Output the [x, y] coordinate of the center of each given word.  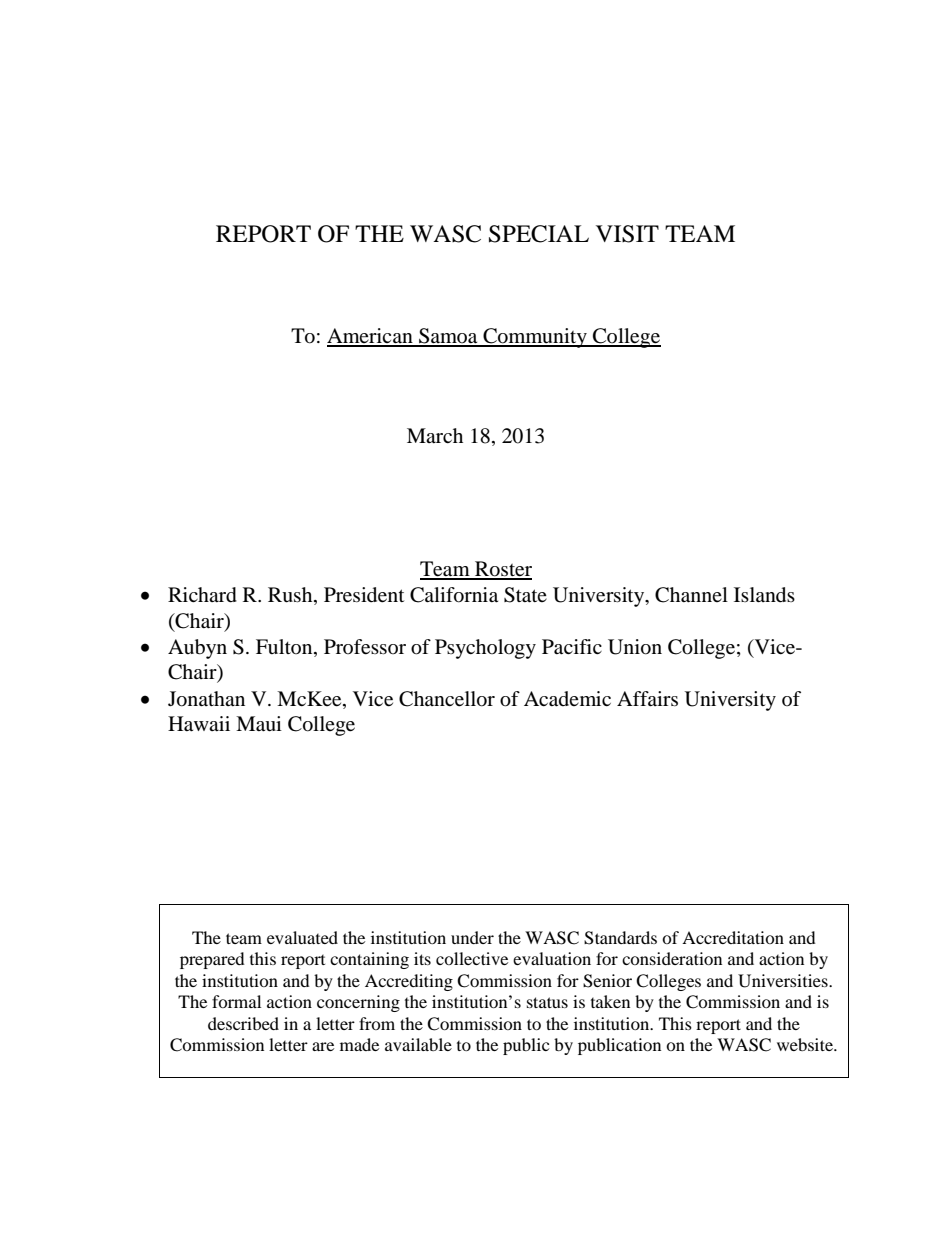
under [472, 937]
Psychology [485, 649]
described [243, 1023]
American [371, 337]
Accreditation [733, 937]
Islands [764, 595]
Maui [259, 724]
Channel [691, 595]
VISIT [627, 234]
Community [535, 338]
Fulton [285, 648]
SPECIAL [539, 234]
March [435, 435]
